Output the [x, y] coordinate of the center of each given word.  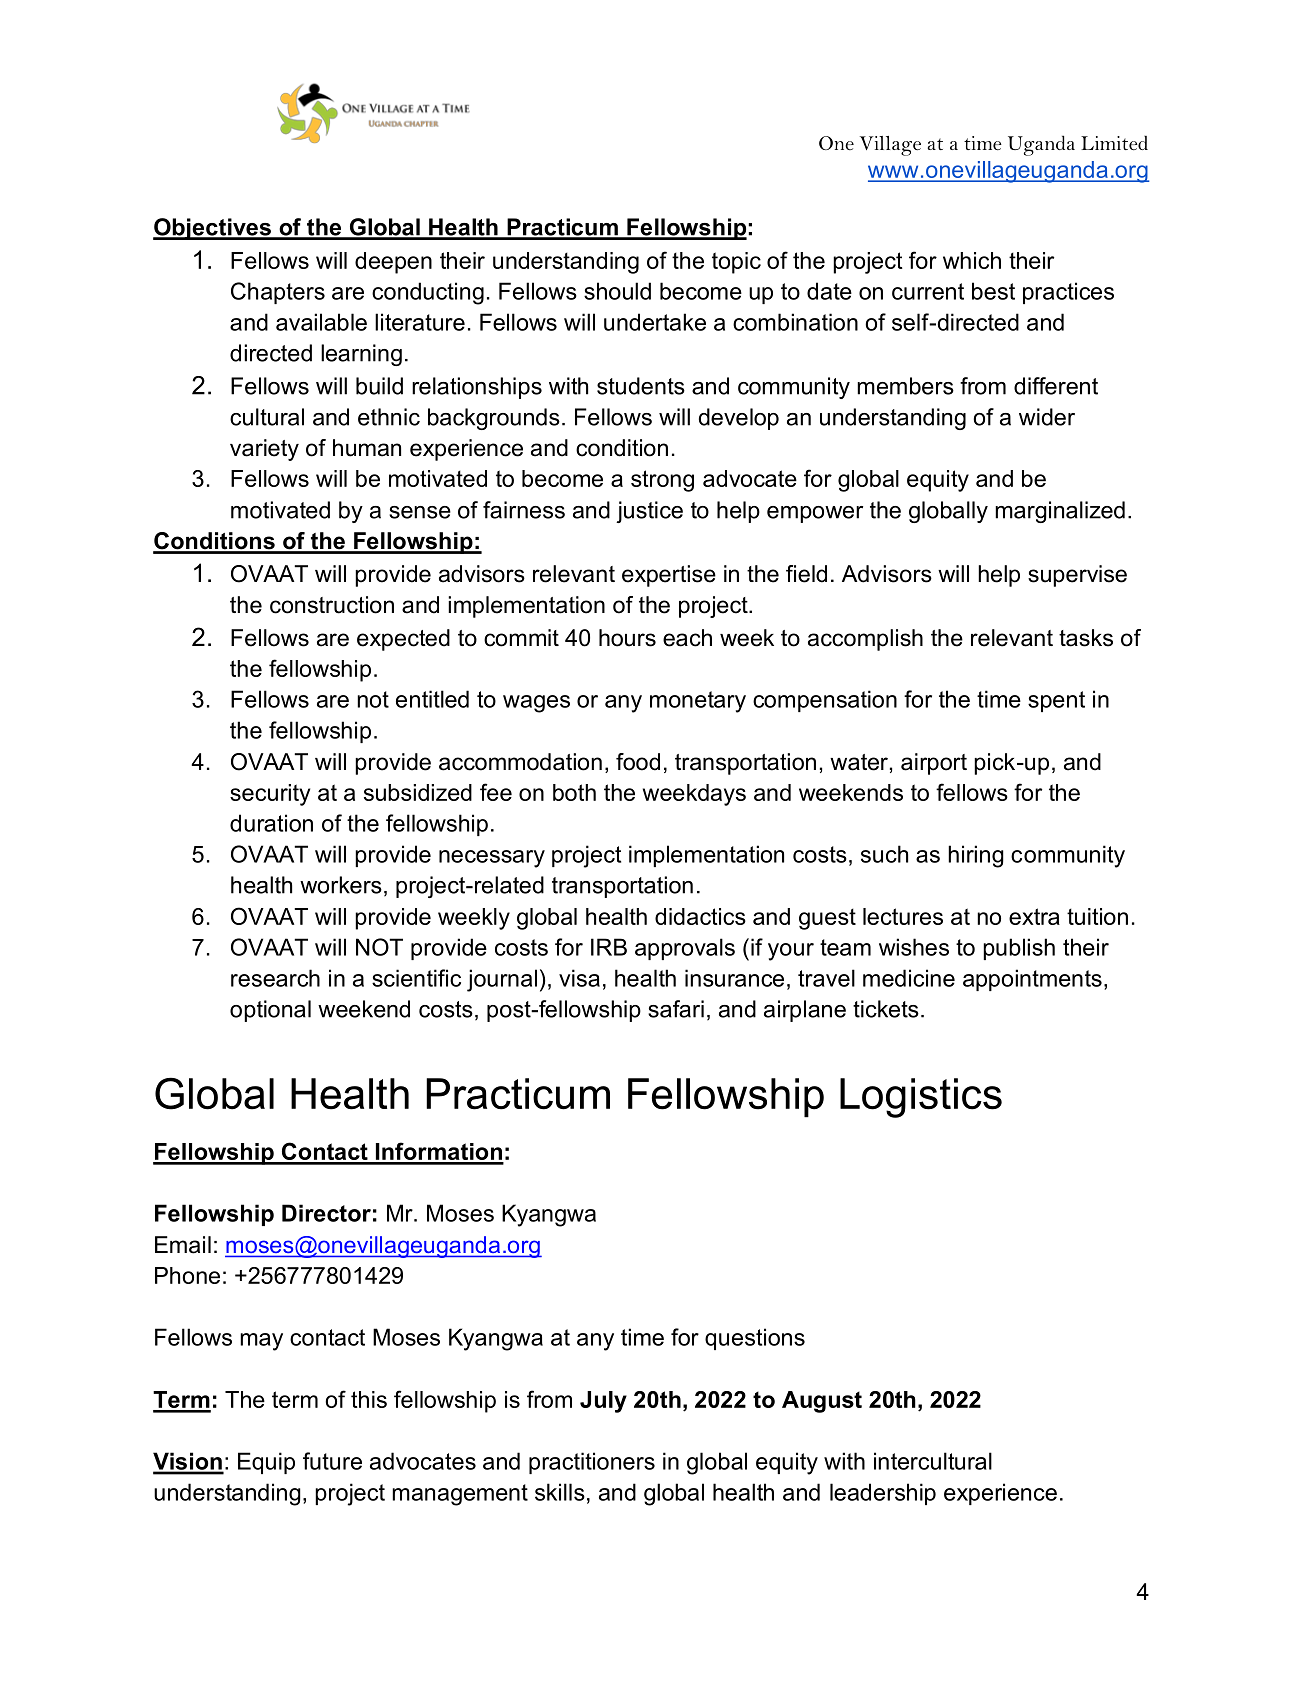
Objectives [213, 229]
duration [271, 823]
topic [736, 263]
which [972, 260]
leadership [883, 1494]
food [638, 762]
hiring [976, 856]
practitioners [592, 1463]
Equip [266, 1463]
